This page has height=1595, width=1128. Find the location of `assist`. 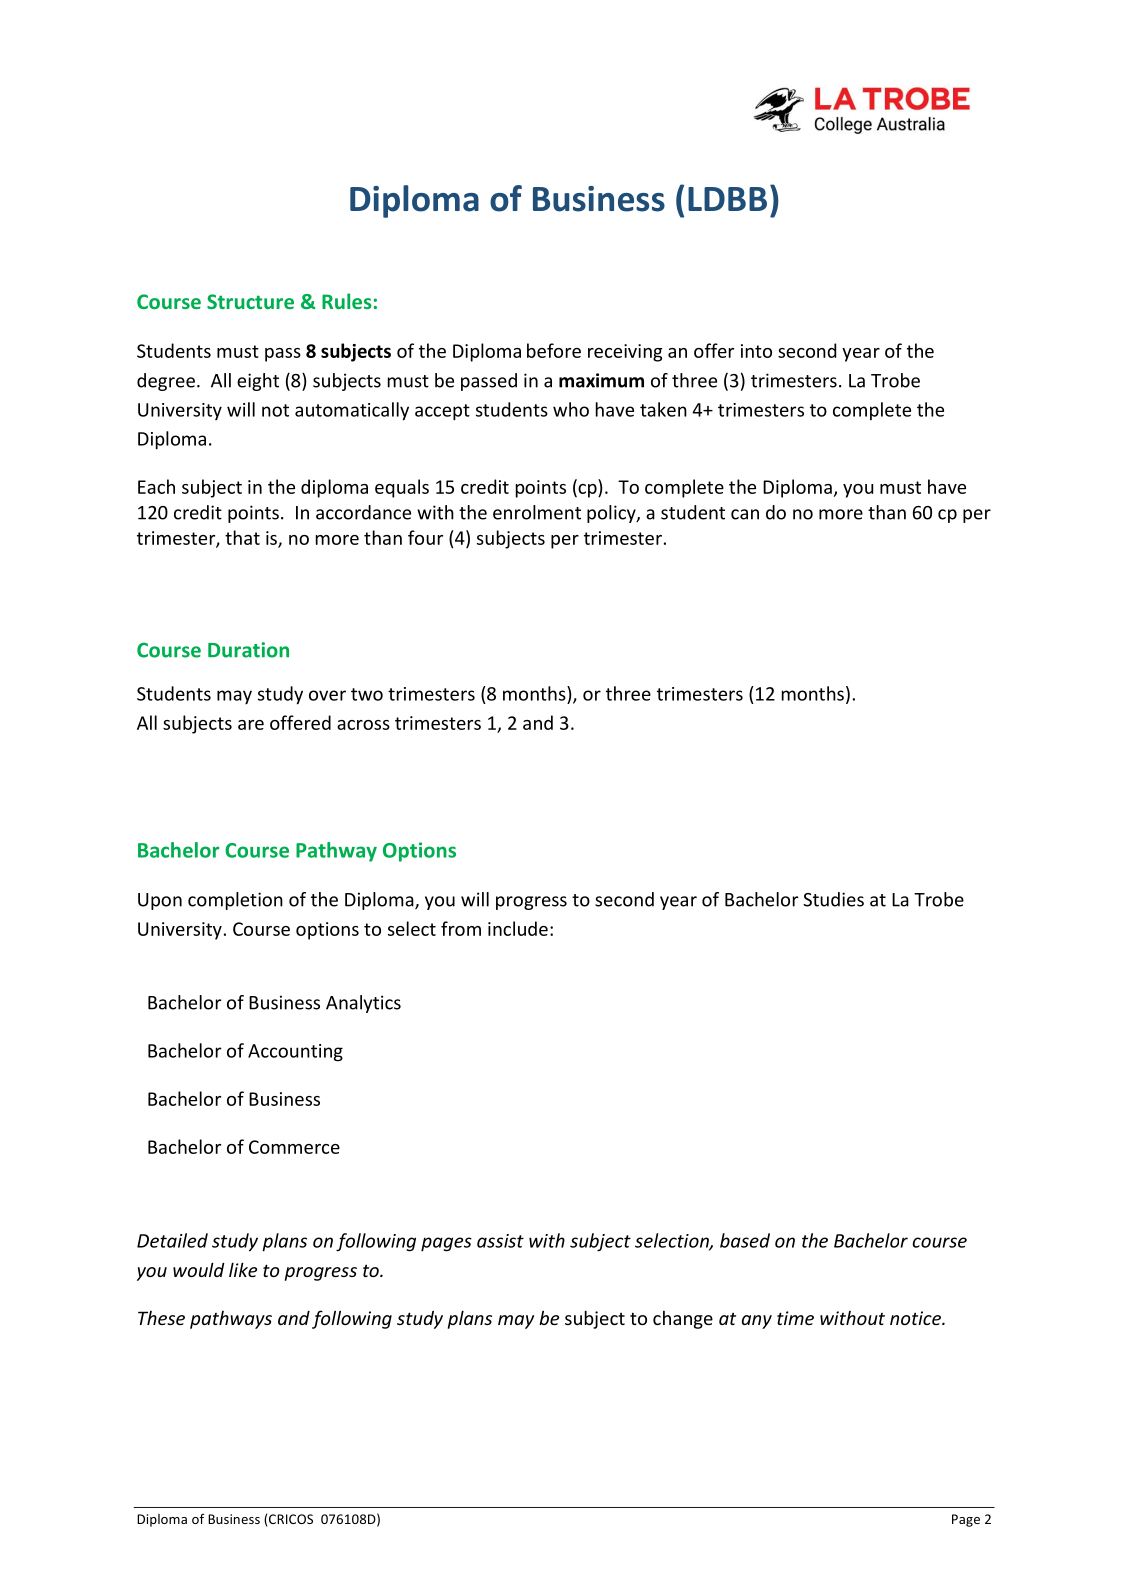

assist is located at coordinates (500, 1241).
